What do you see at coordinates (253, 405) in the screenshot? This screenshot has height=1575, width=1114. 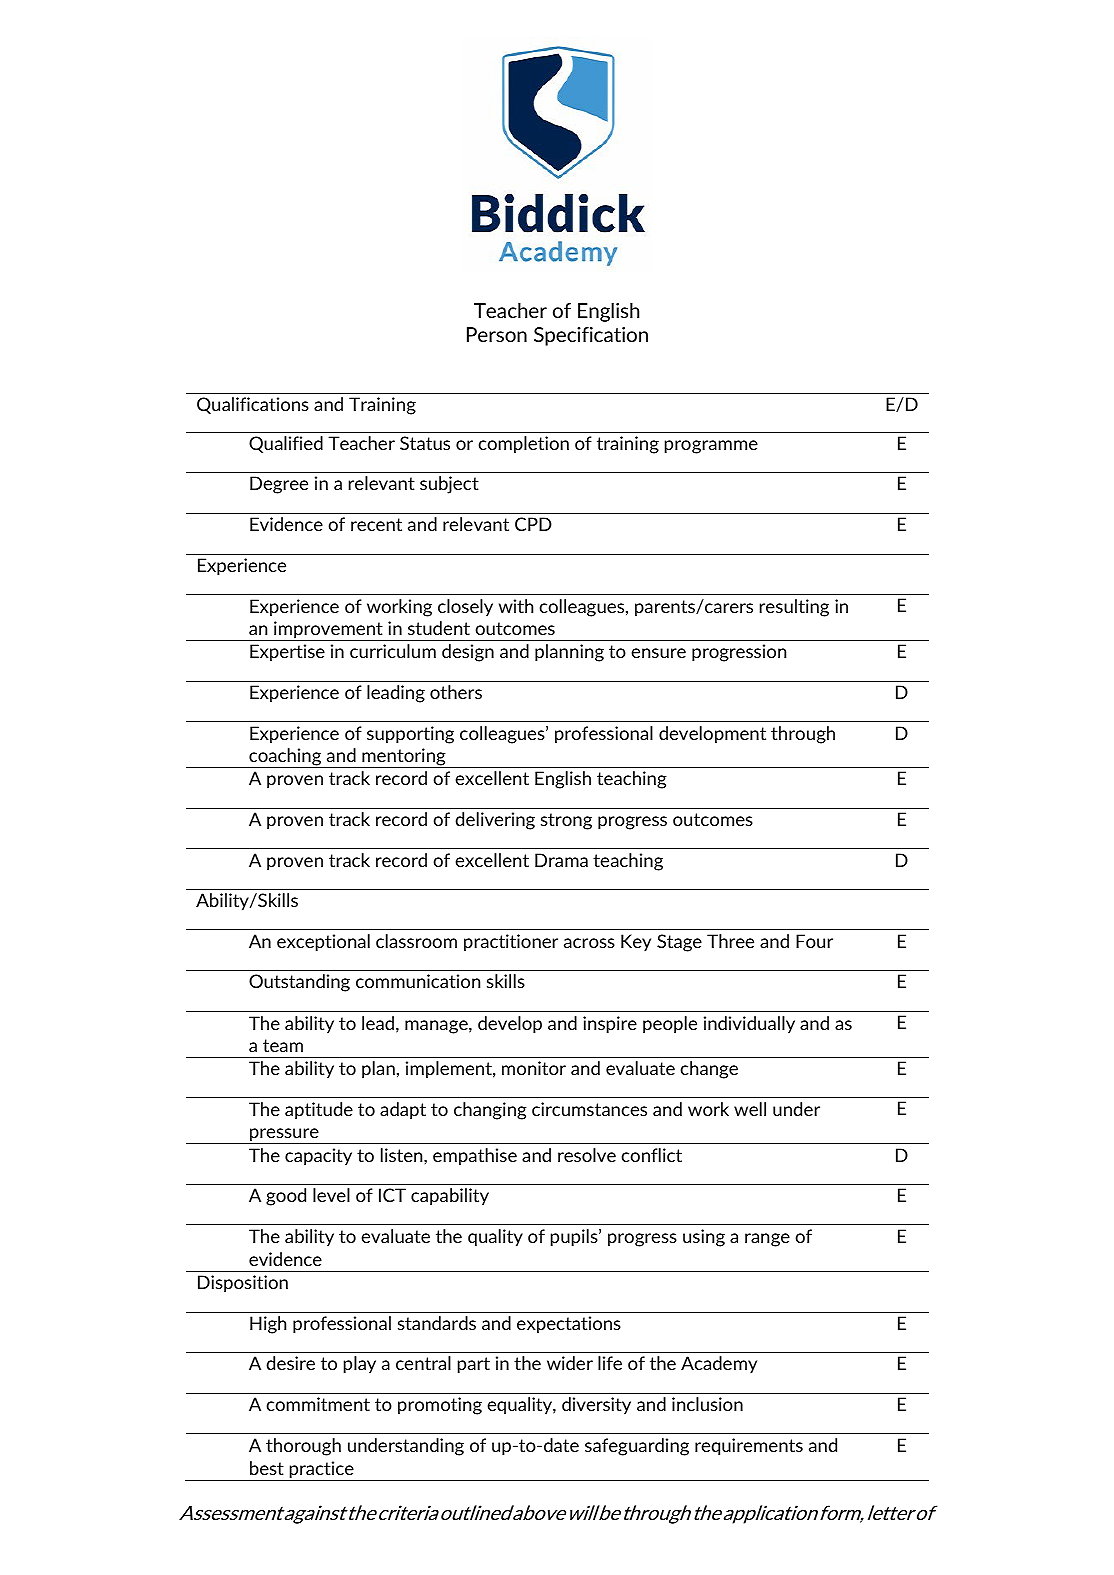 I see `Qualifications` at bounding box center [253, 405].
